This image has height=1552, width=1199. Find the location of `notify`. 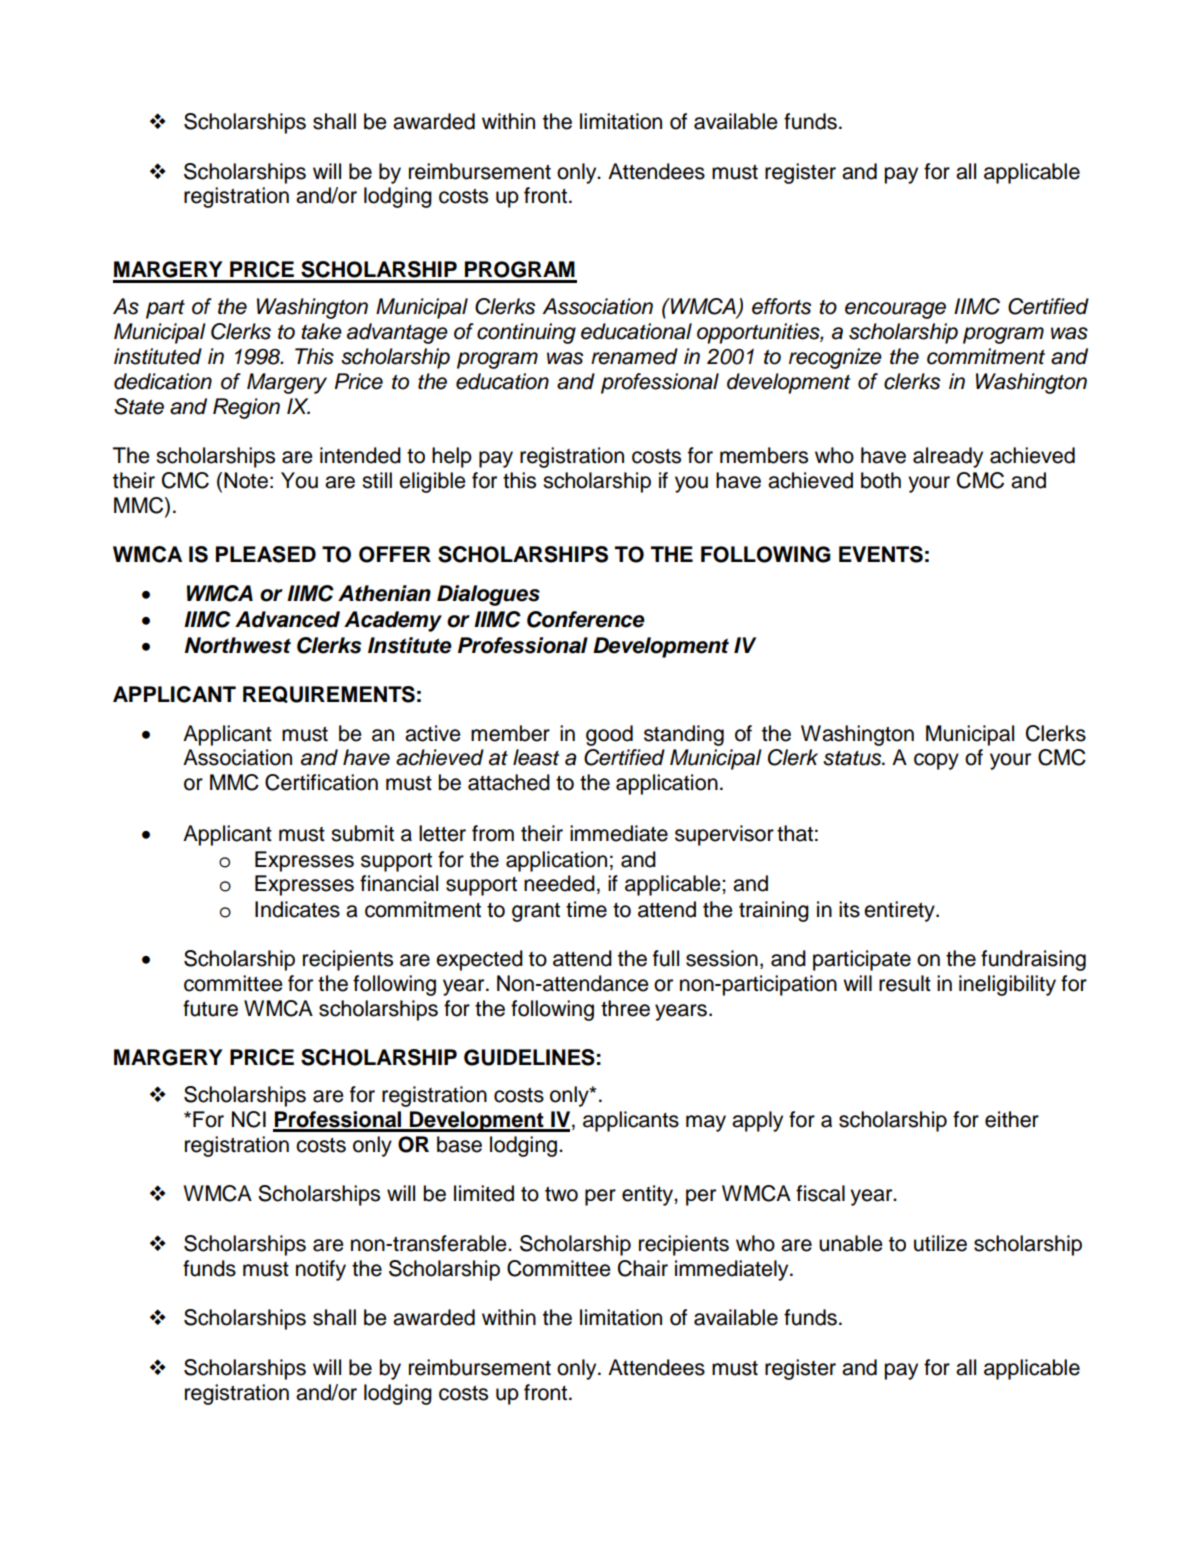

notify is located at coordinates (321, 1270).
